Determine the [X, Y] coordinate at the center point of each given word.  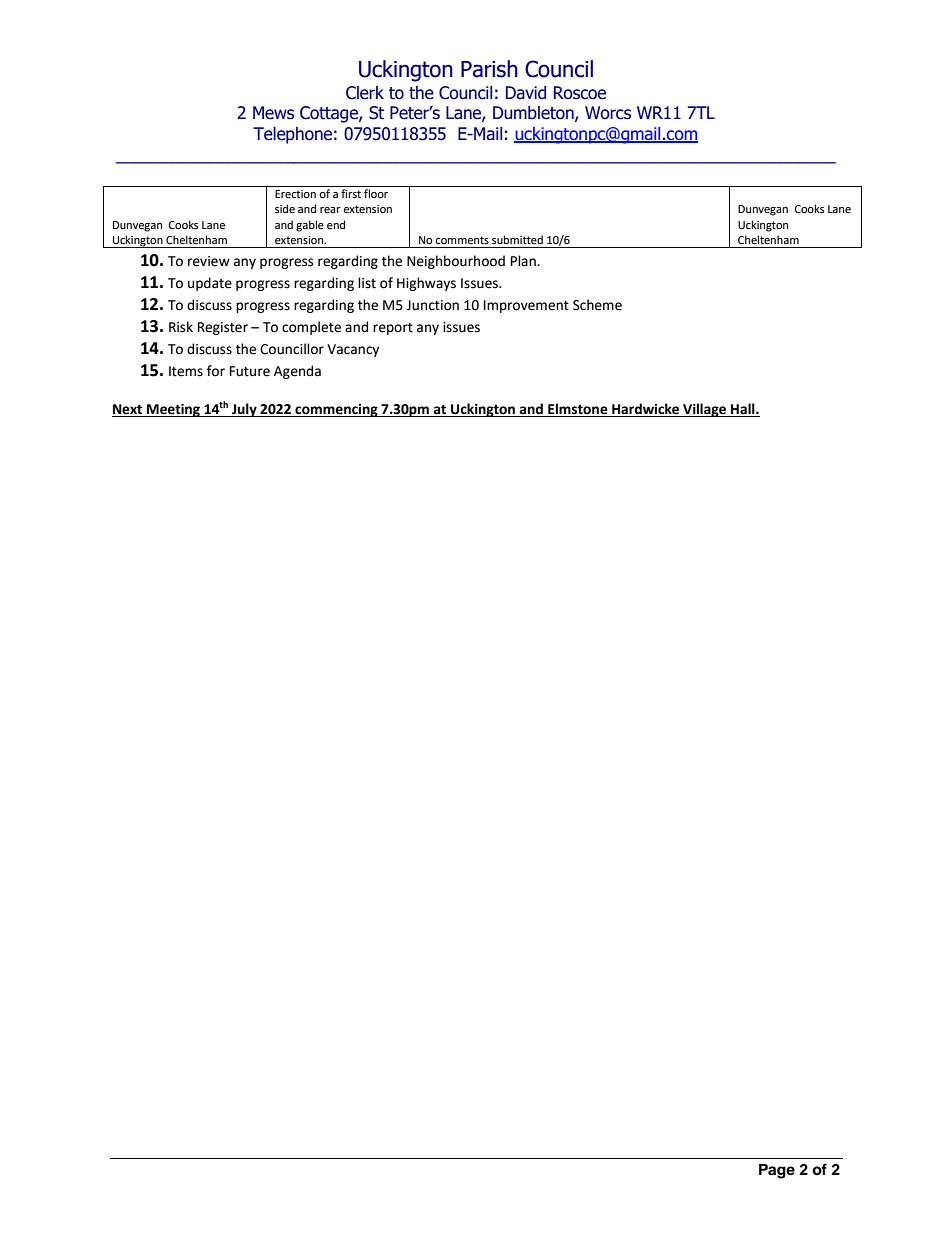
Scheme [597, 305]
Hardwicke [646, 410]
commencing [336, 410]
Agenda [297, 372]
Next [128, 410]
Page [777, 1171]
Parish [489, 69]
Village [704, 410]
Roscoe [580, 93]
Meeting [173, 410]
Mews [273, 113]
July [244, 410]
